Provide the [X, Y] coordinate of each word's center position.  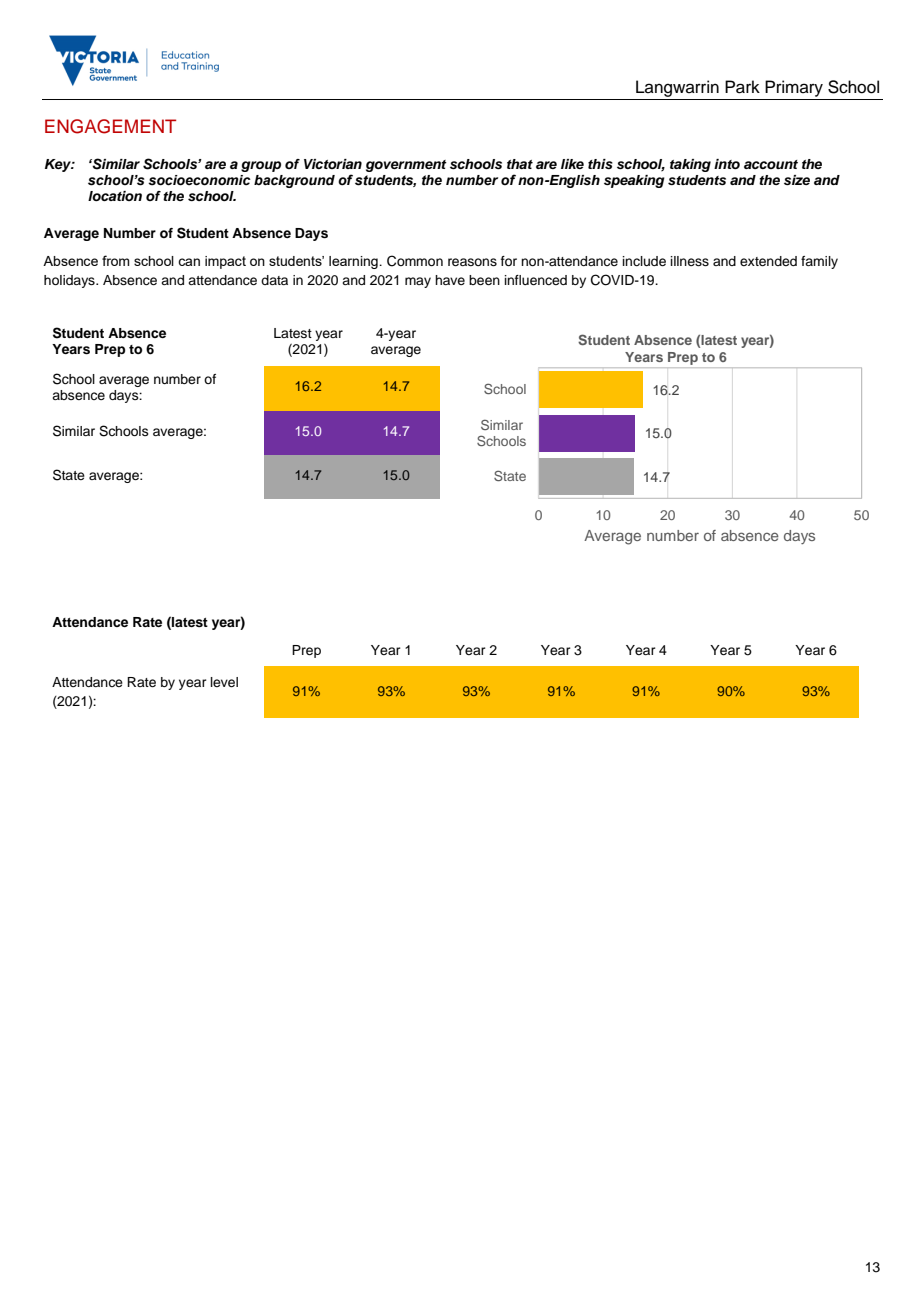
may [418, 282]
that [520, 164]
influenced [536, 280]
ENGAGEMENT [110, 126]
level [224, 682]
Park [742, 87]
